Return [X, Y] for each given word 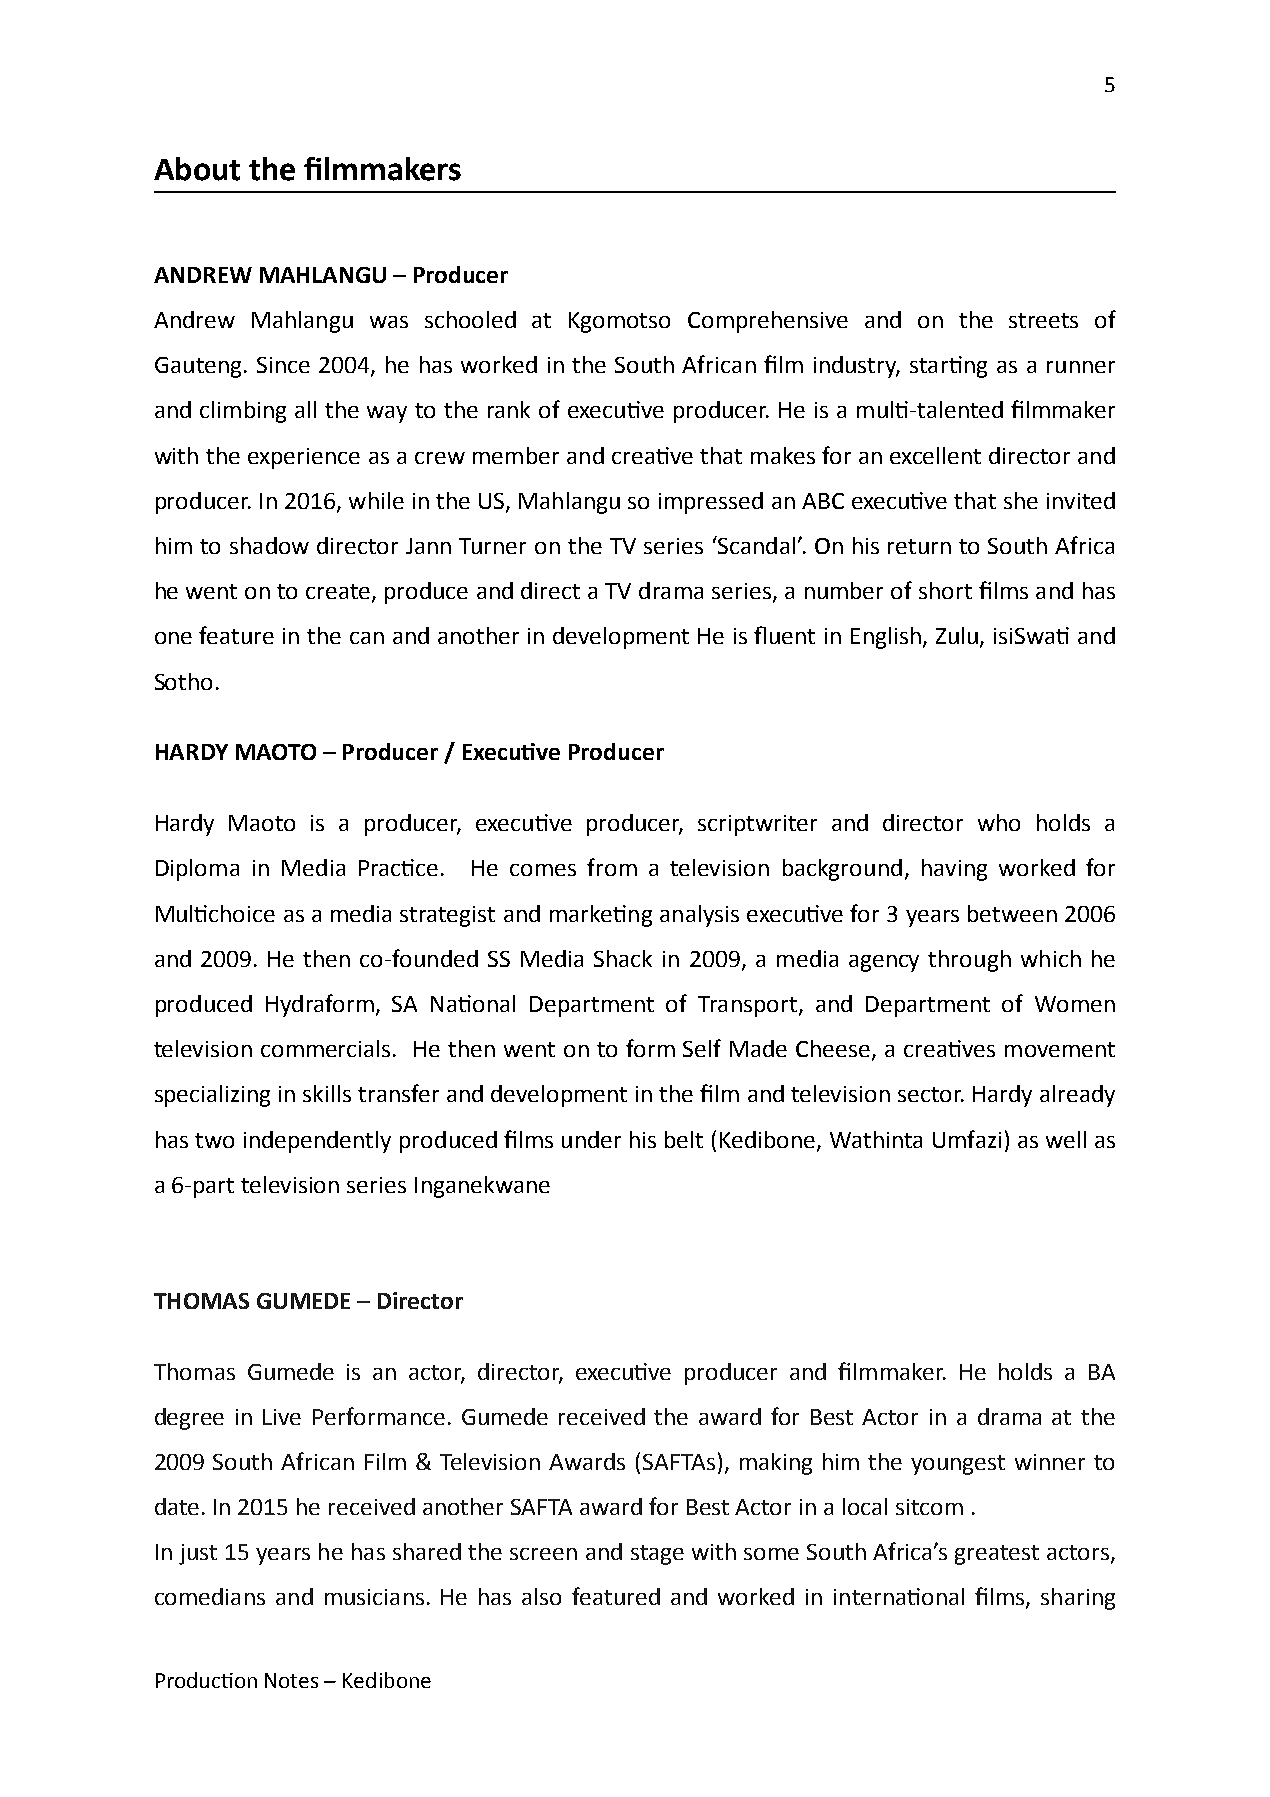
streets [1043, 320]
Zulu [958, 637]
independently [317, 1142]
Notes [291, 1680]
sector [931, 1094]
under [591, 1139]
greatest [997, 1555]
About [197, 169]
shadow [269, 545]
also [541, 1596]
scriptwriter [757, 825]
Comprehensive [768, 322]
